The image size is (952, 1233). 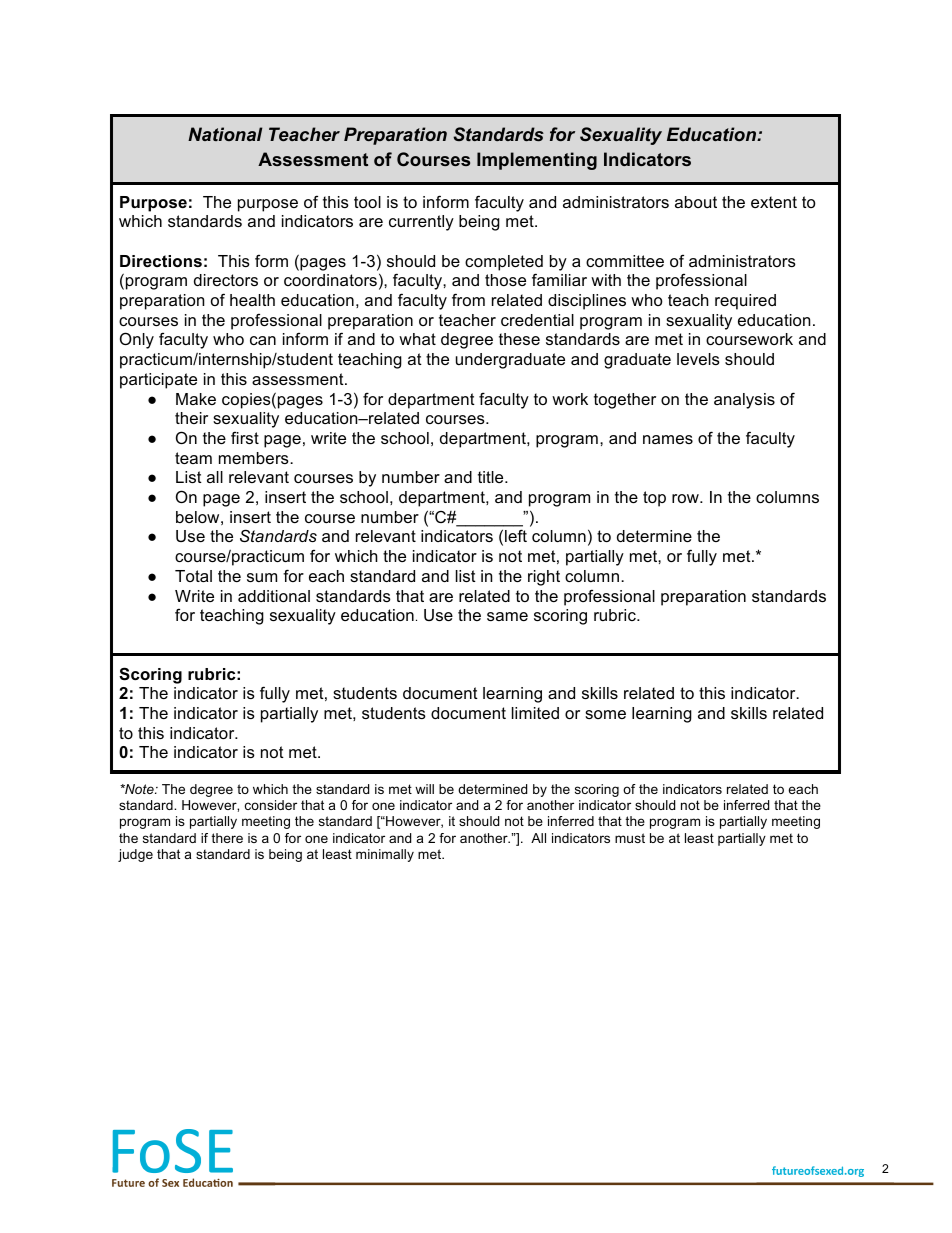 What do you see at coordinates (686, 498) in the page?
I see `row` at bounding box center [686, 498].
